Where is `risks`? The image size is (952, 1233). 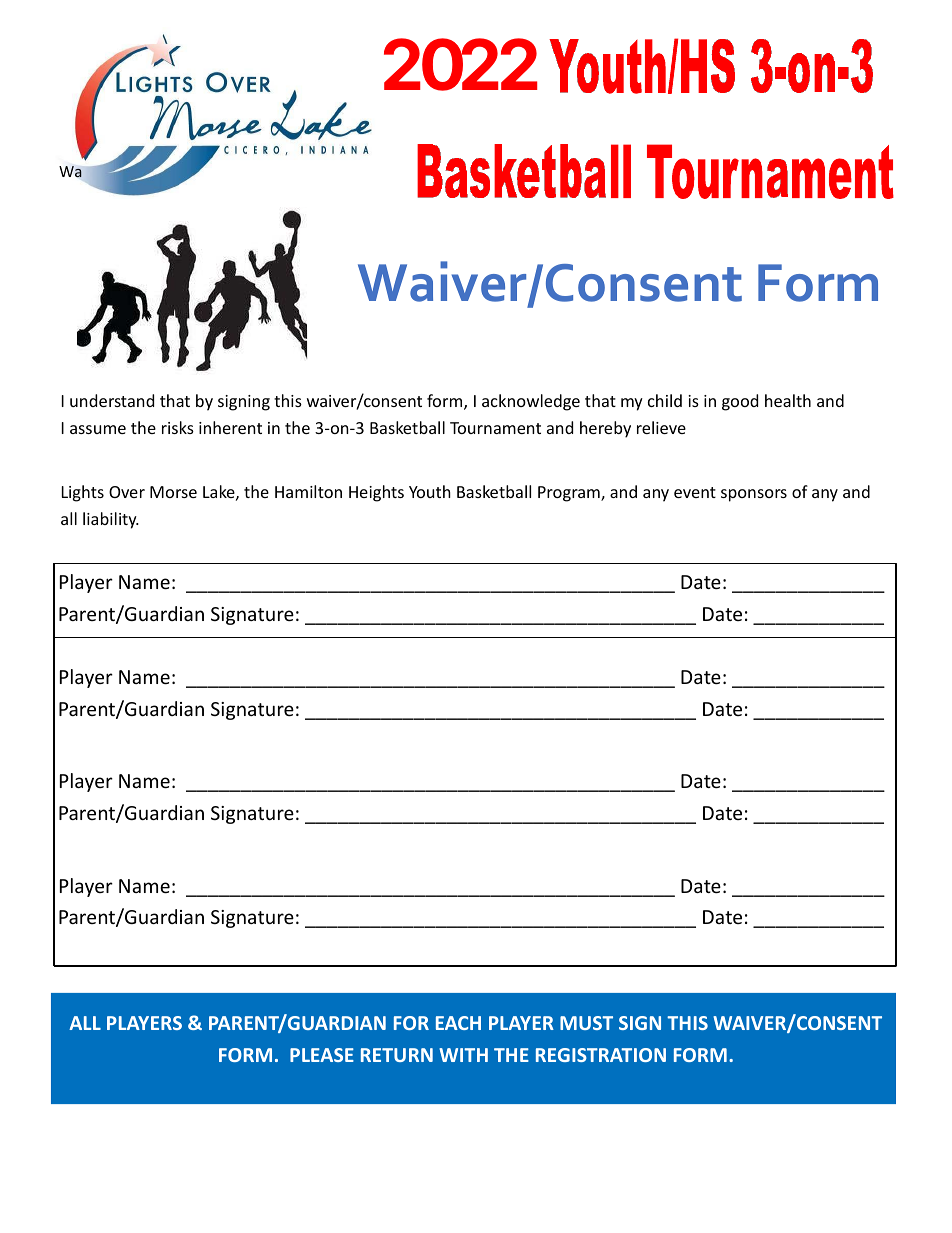 risks is located at coordinates (178, 427).
